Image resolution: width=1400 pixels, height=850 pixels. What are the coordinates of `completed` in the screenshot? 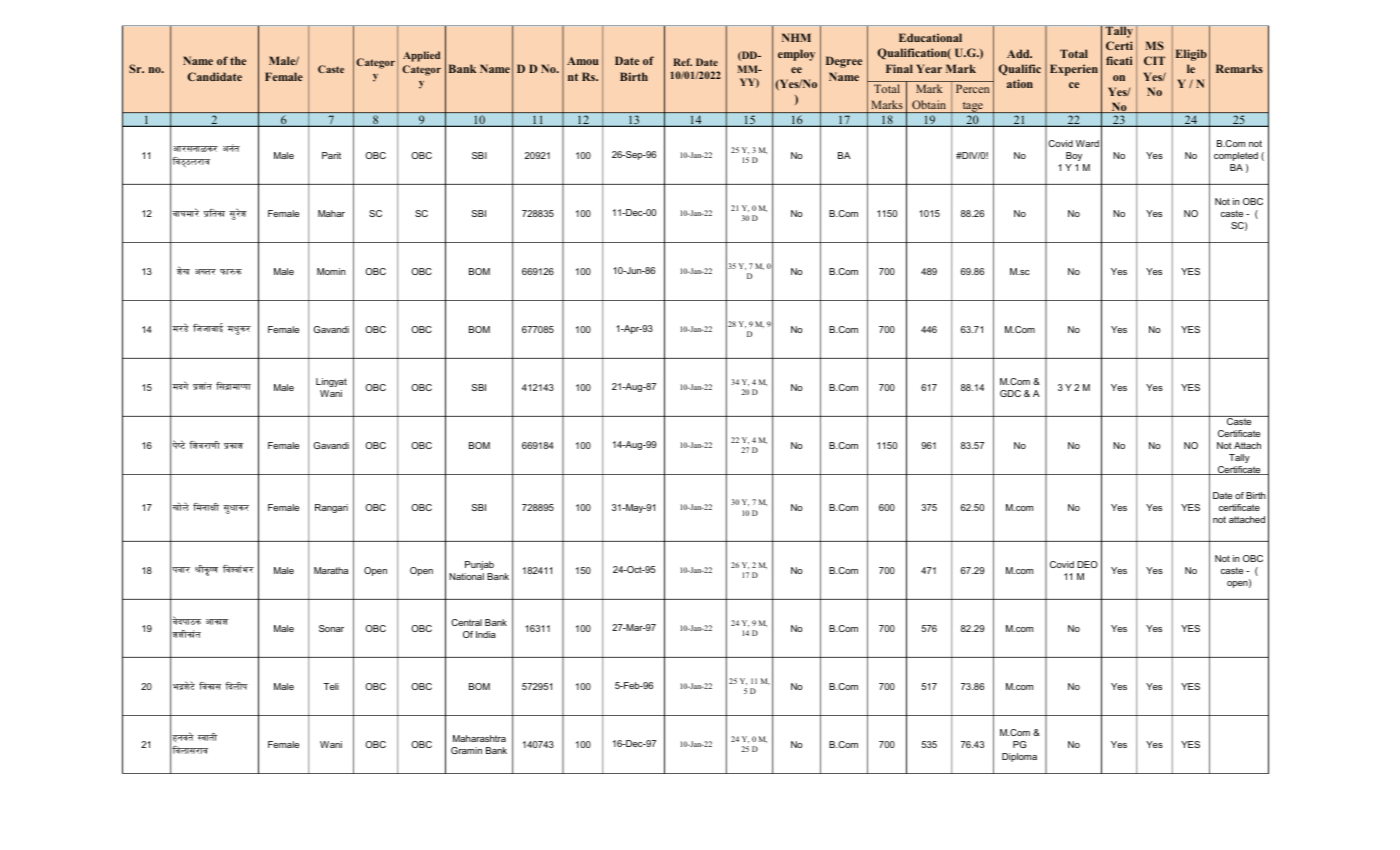 It's located at (1236, 156).
